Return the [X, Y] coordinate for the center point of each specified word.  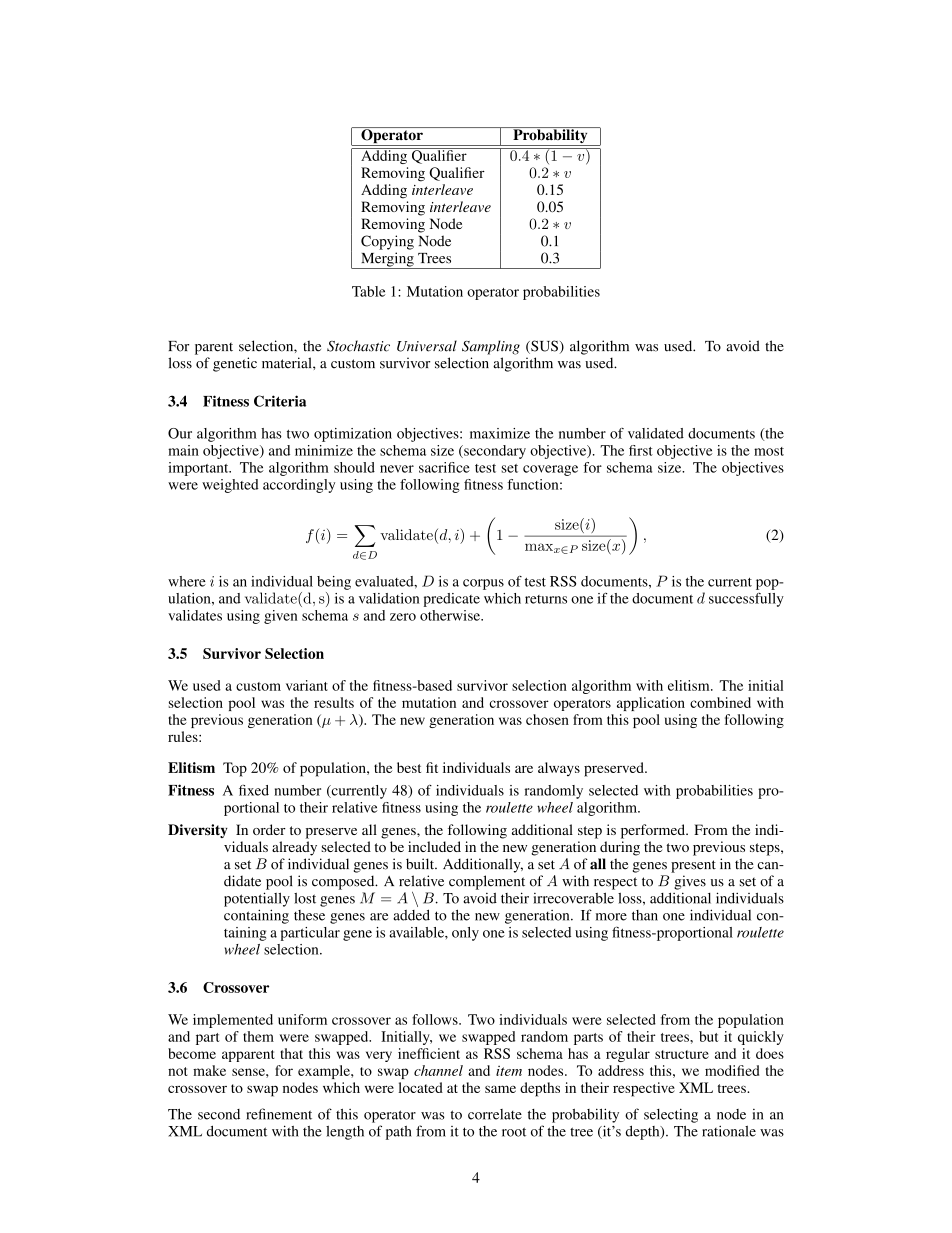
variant [307, 685]
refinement [279, 1114]
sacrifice [444, 467]
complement [487, 882]
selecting [671, 1115]
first [641, 450]
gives [690, 882]
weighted [230, 486]
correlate [495, 1114]
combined [720, 702]
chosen [547, 719]
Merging [387, 260]
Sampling [491, 347]
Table [369, 291]
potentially [257, 899]
